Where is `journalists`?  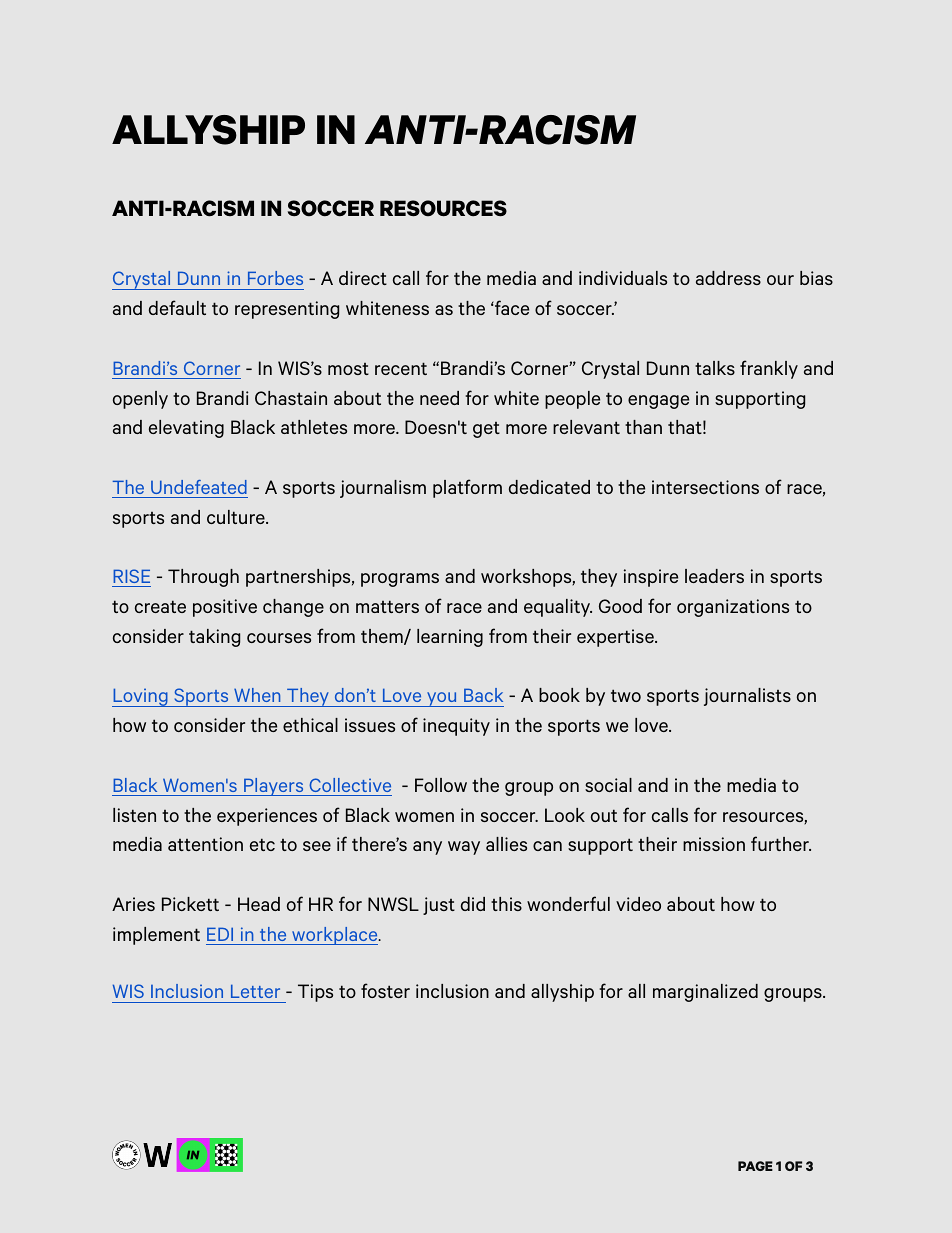
journalists is located at coordinates (747, 697).
